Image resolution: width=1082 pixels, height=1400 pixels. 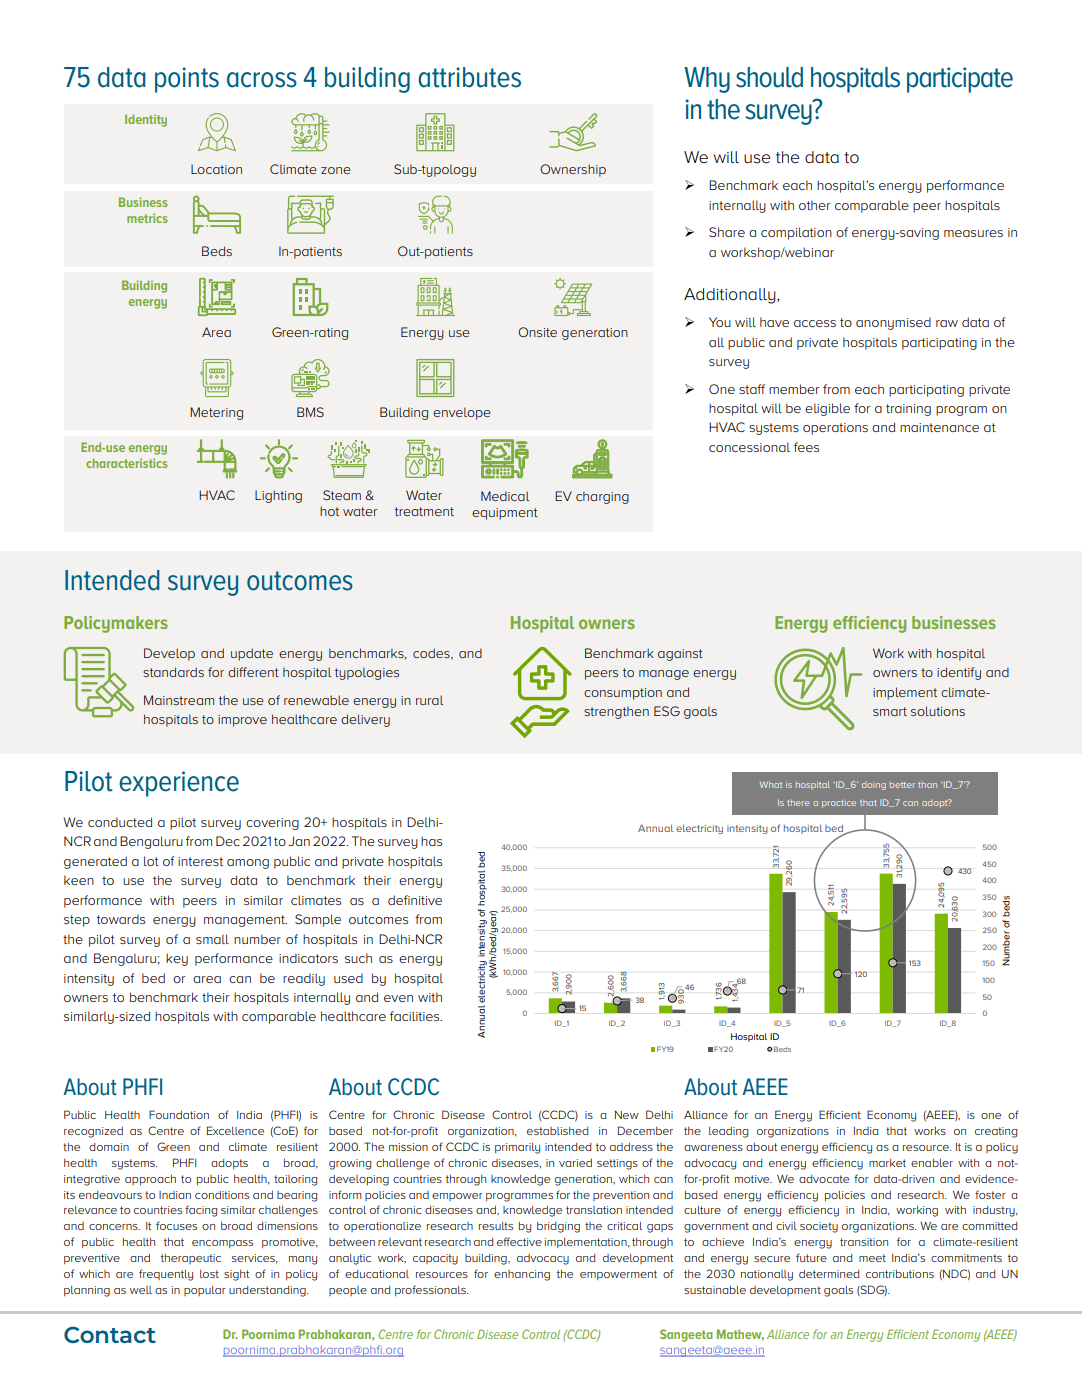 What do you see at coordinates (616, 712) in the screenshot?
I see `strengthen` at bounding box center [616, 712].
